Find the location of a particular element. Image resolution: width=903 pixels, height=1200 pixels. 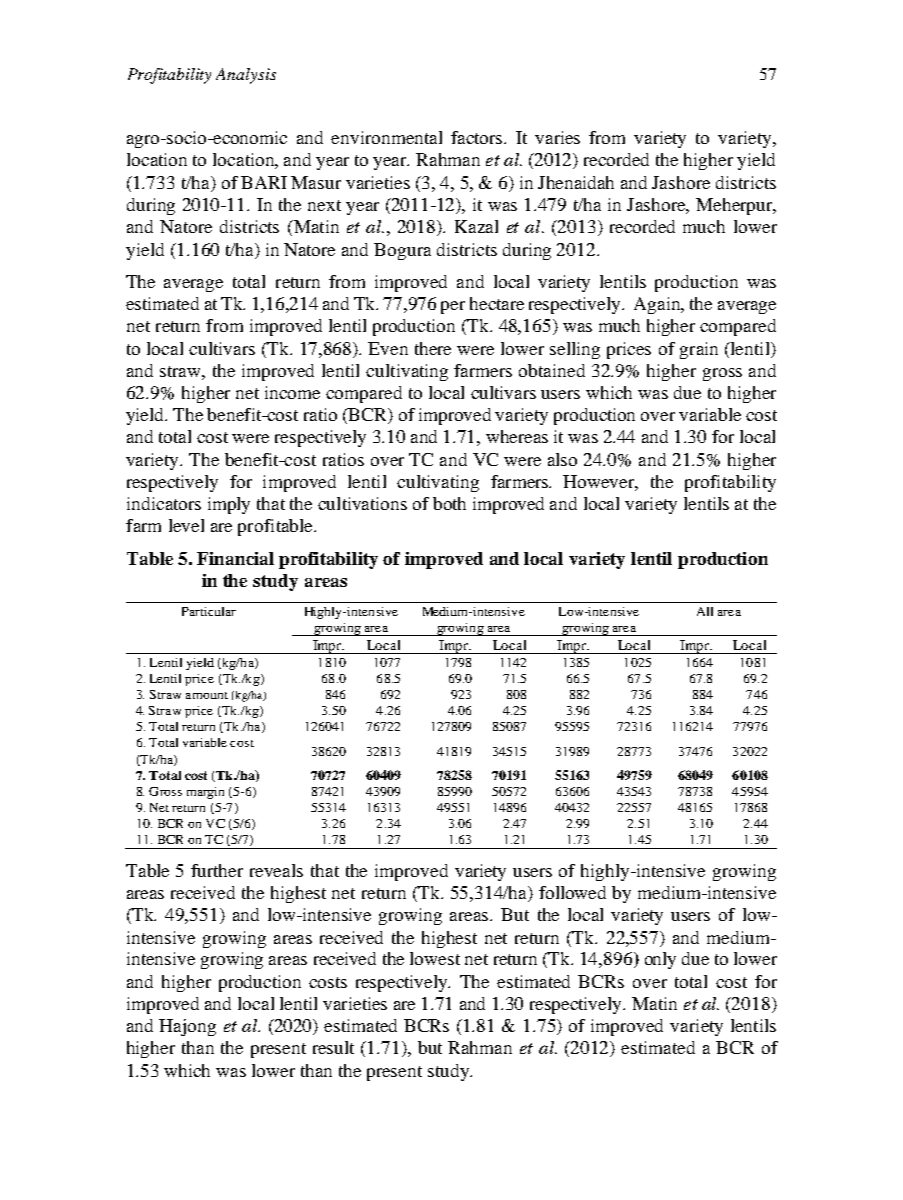

Again is located at coordinates (659, 305).
